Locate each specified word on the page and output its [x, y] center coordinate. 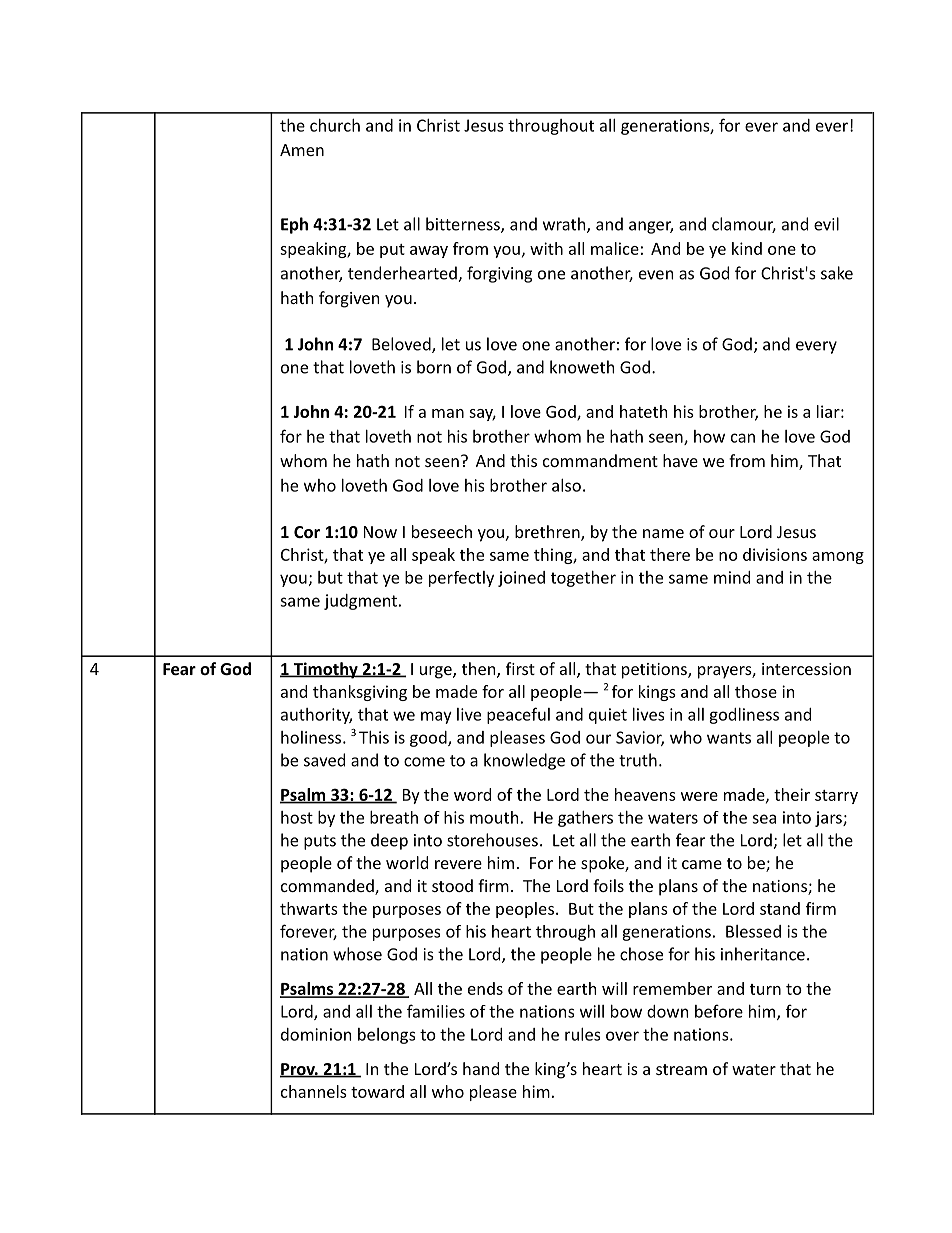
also [566, 485]
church [335, 125]
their [792, 794]
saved [324, 760]
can [743, 438]
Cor [307, 532]
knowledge [524, 761]
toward [377, 1091]
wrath [565, 225]
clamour [744, 225]
